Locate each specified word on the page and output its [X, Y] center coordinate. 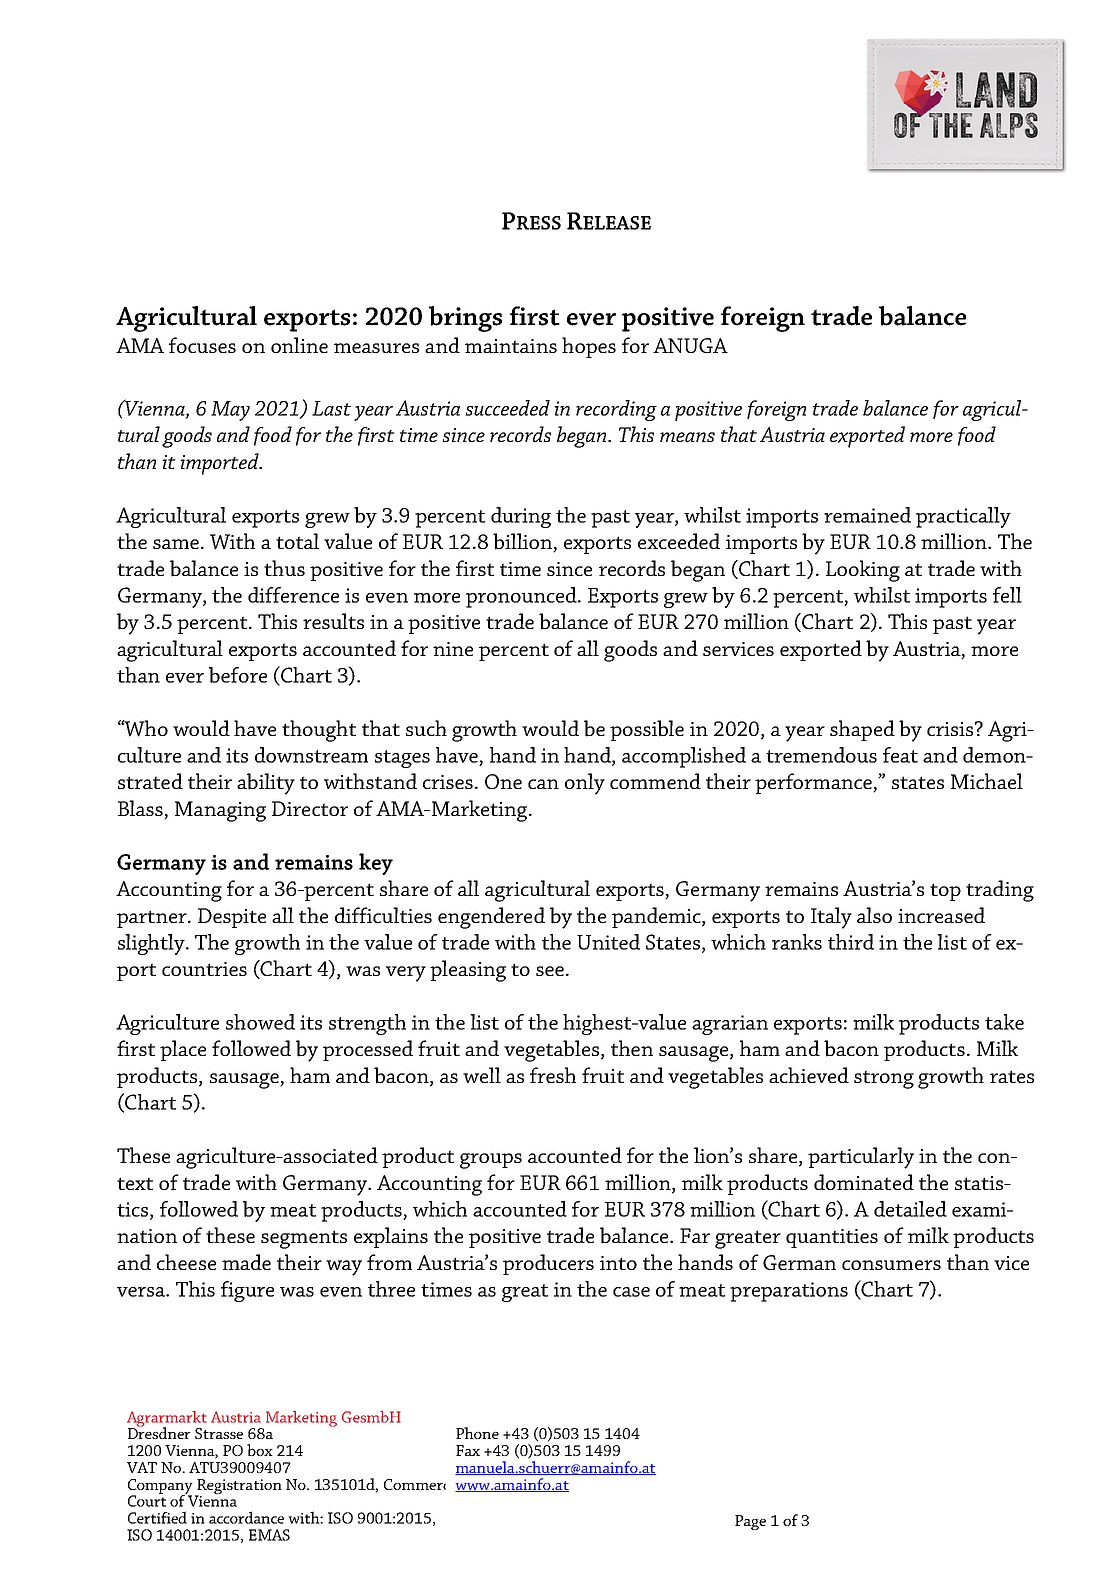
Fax [468, 1450]
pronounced [522, 597]
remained [867, 515]
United [608, 942]
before [238, 675]
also [874, 915]
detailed [910, 1209]
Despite [232, 918]
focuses [202, 345]
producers [548, 1264]
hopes [589, 347]
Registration [238, 1487]
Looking [863, 571]
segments [304, 1239]
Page [750, 1522]
